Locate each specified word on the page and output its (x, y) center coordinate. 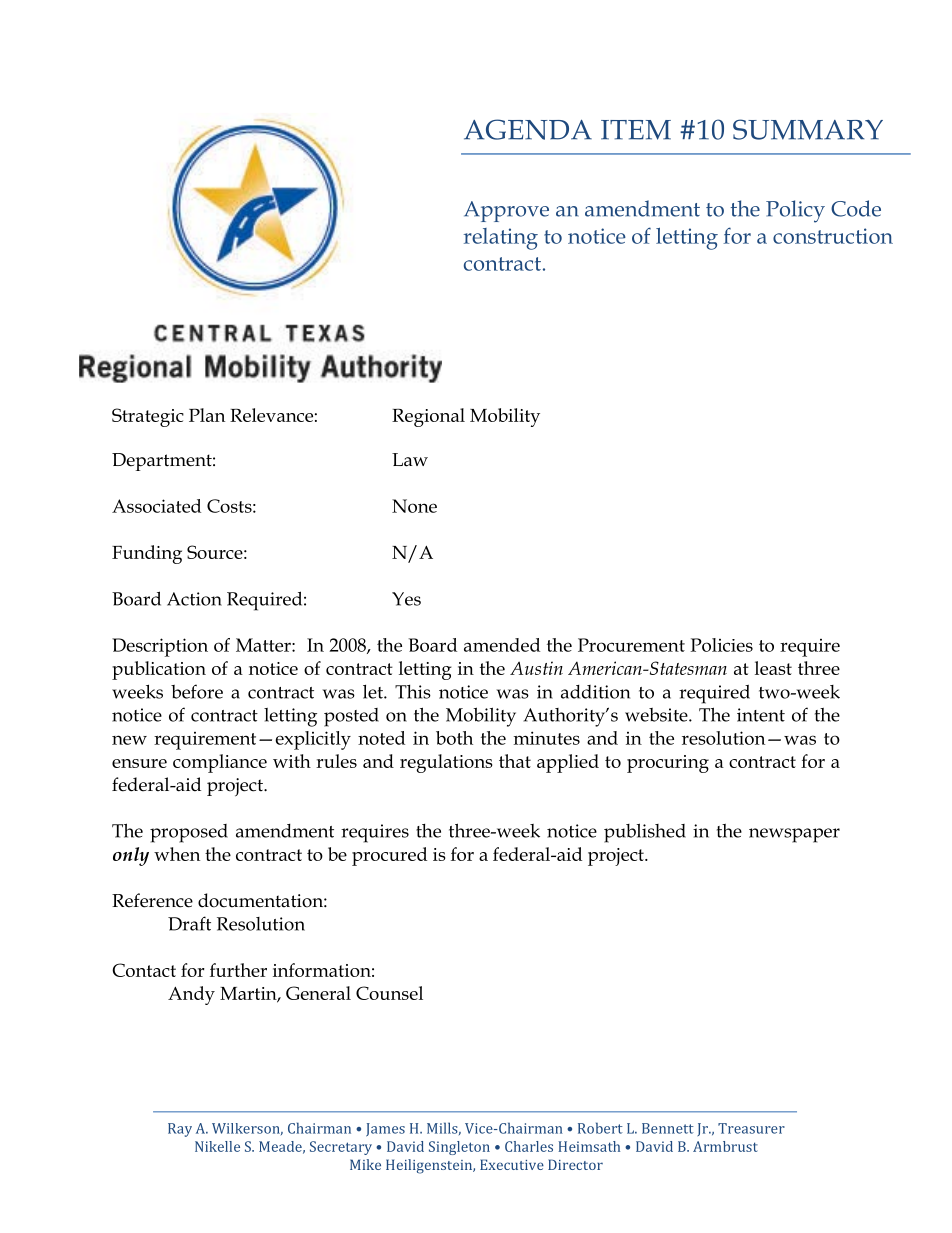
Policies (721, 645)
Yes (406, 599)
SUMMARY (808, 129)
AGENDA (528, 129)
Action (194, 599)
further (238, 970)
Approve (506, 211)
